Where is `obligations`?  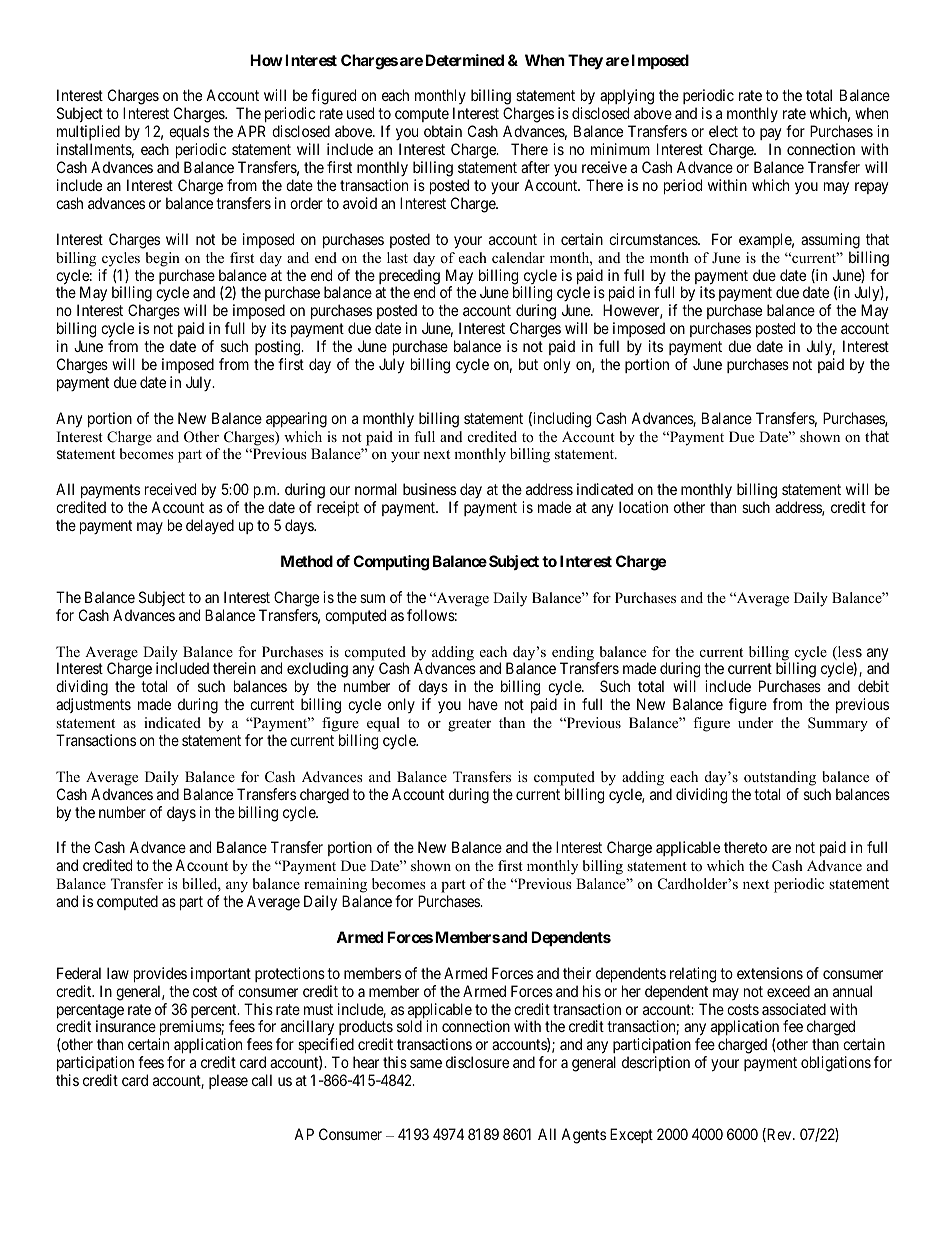 obligations is located at coordinates (836, 1064).
